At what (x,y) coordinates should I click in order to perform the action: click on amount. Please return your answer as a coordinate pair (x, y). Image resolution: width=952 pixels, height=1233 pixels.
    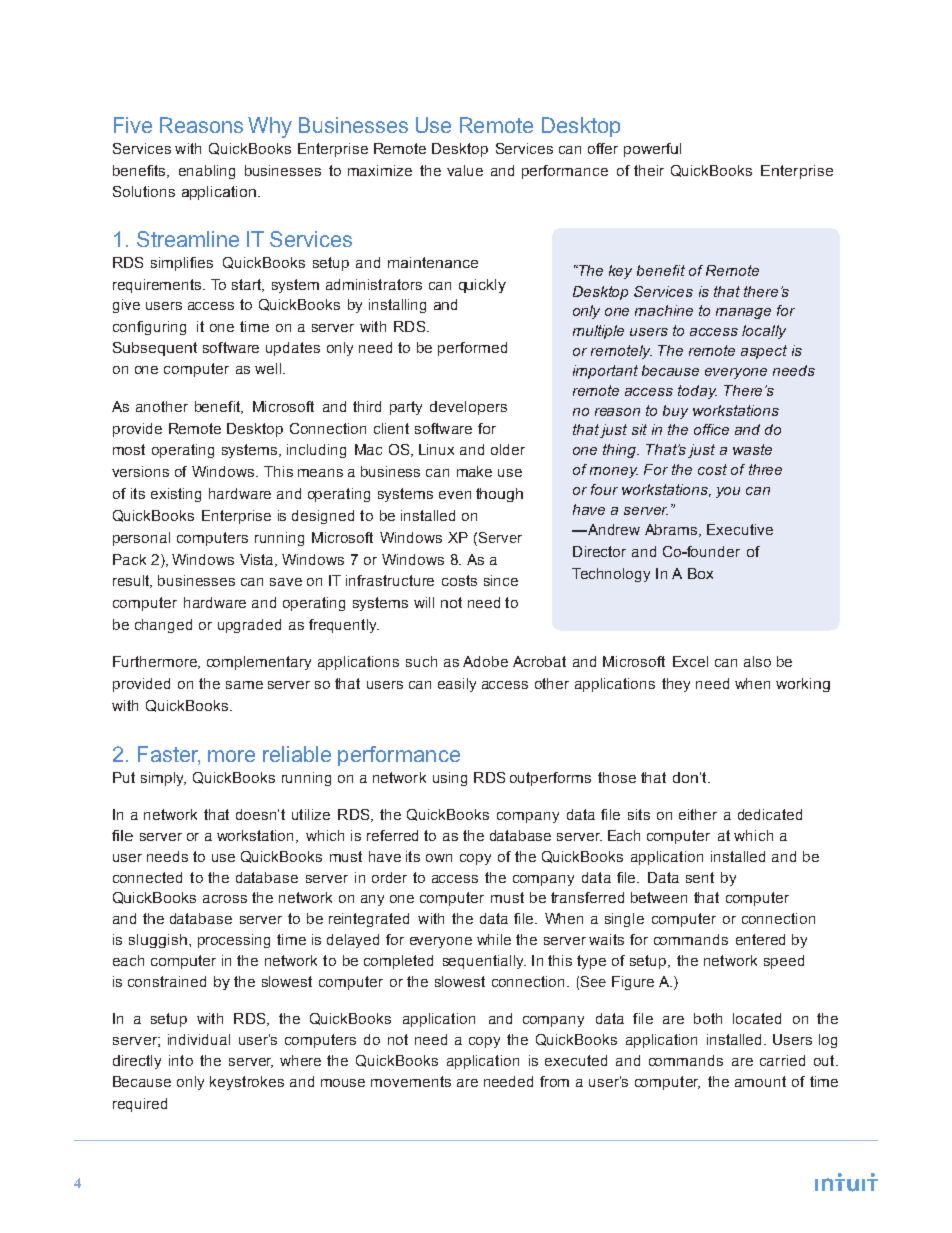
    Looking at the image, I should click on (760, 1081).
